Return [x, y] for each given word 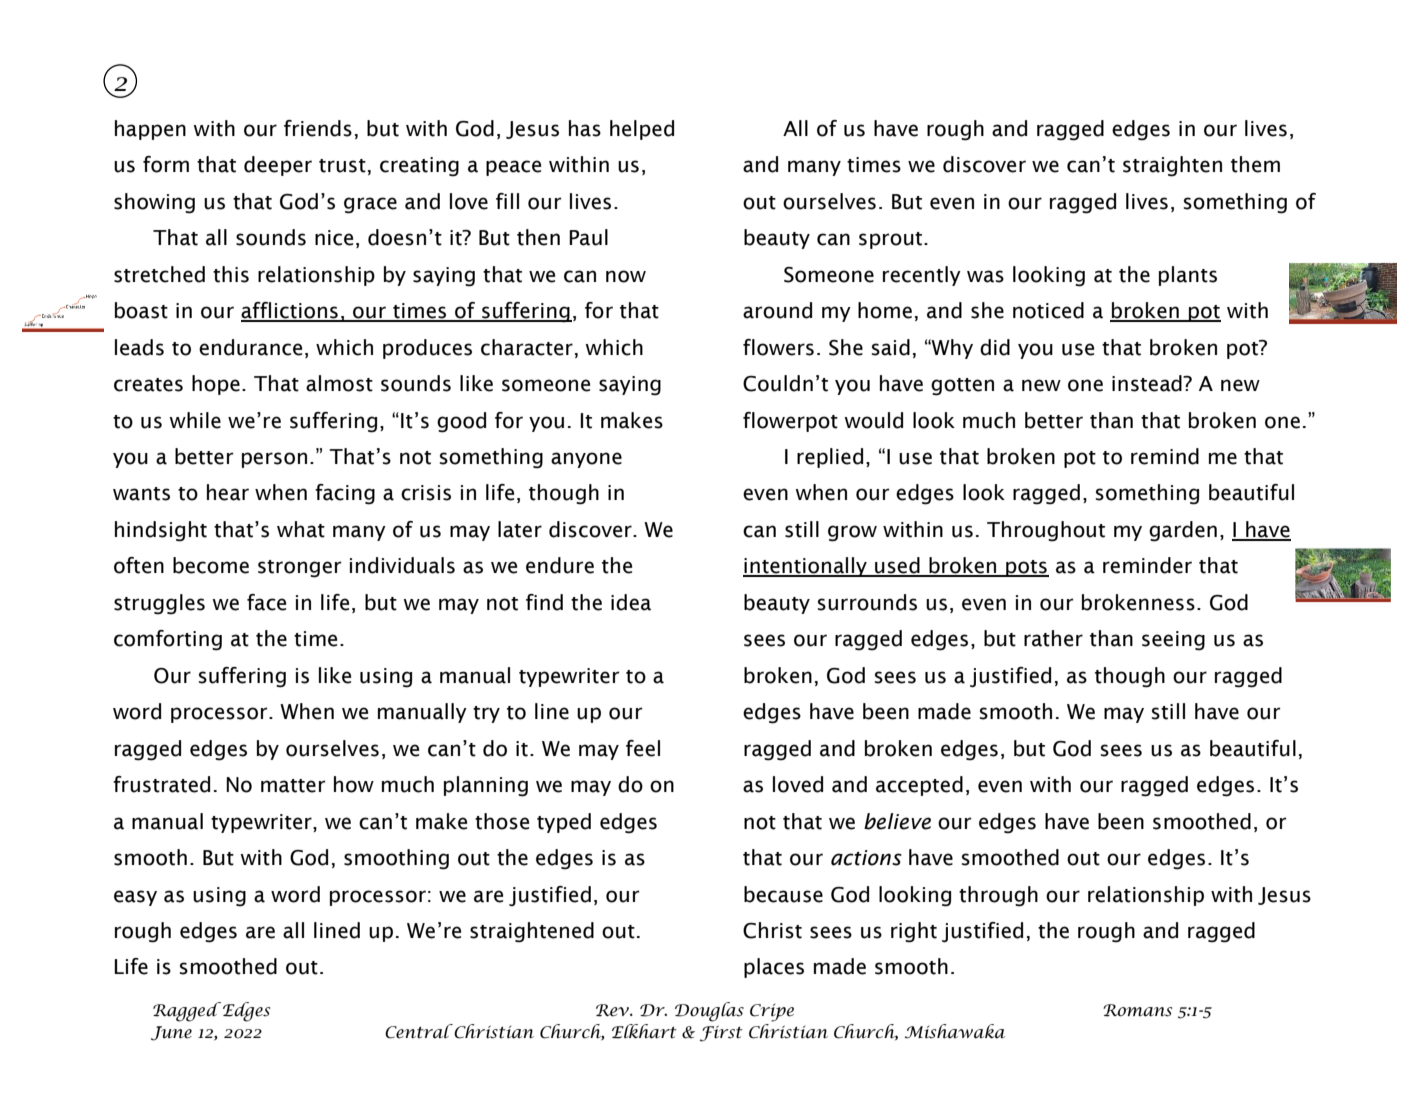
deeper [278, 166]
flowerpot [790, 422]
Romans [1137, 1010]
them [1255, 164]
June [171, 1033]
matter [293, 786]
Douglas [709, 1012]
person [274, 460]
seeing [1173, 641]
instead [1148, 383]
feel [643, 748]
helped [642, 130]
